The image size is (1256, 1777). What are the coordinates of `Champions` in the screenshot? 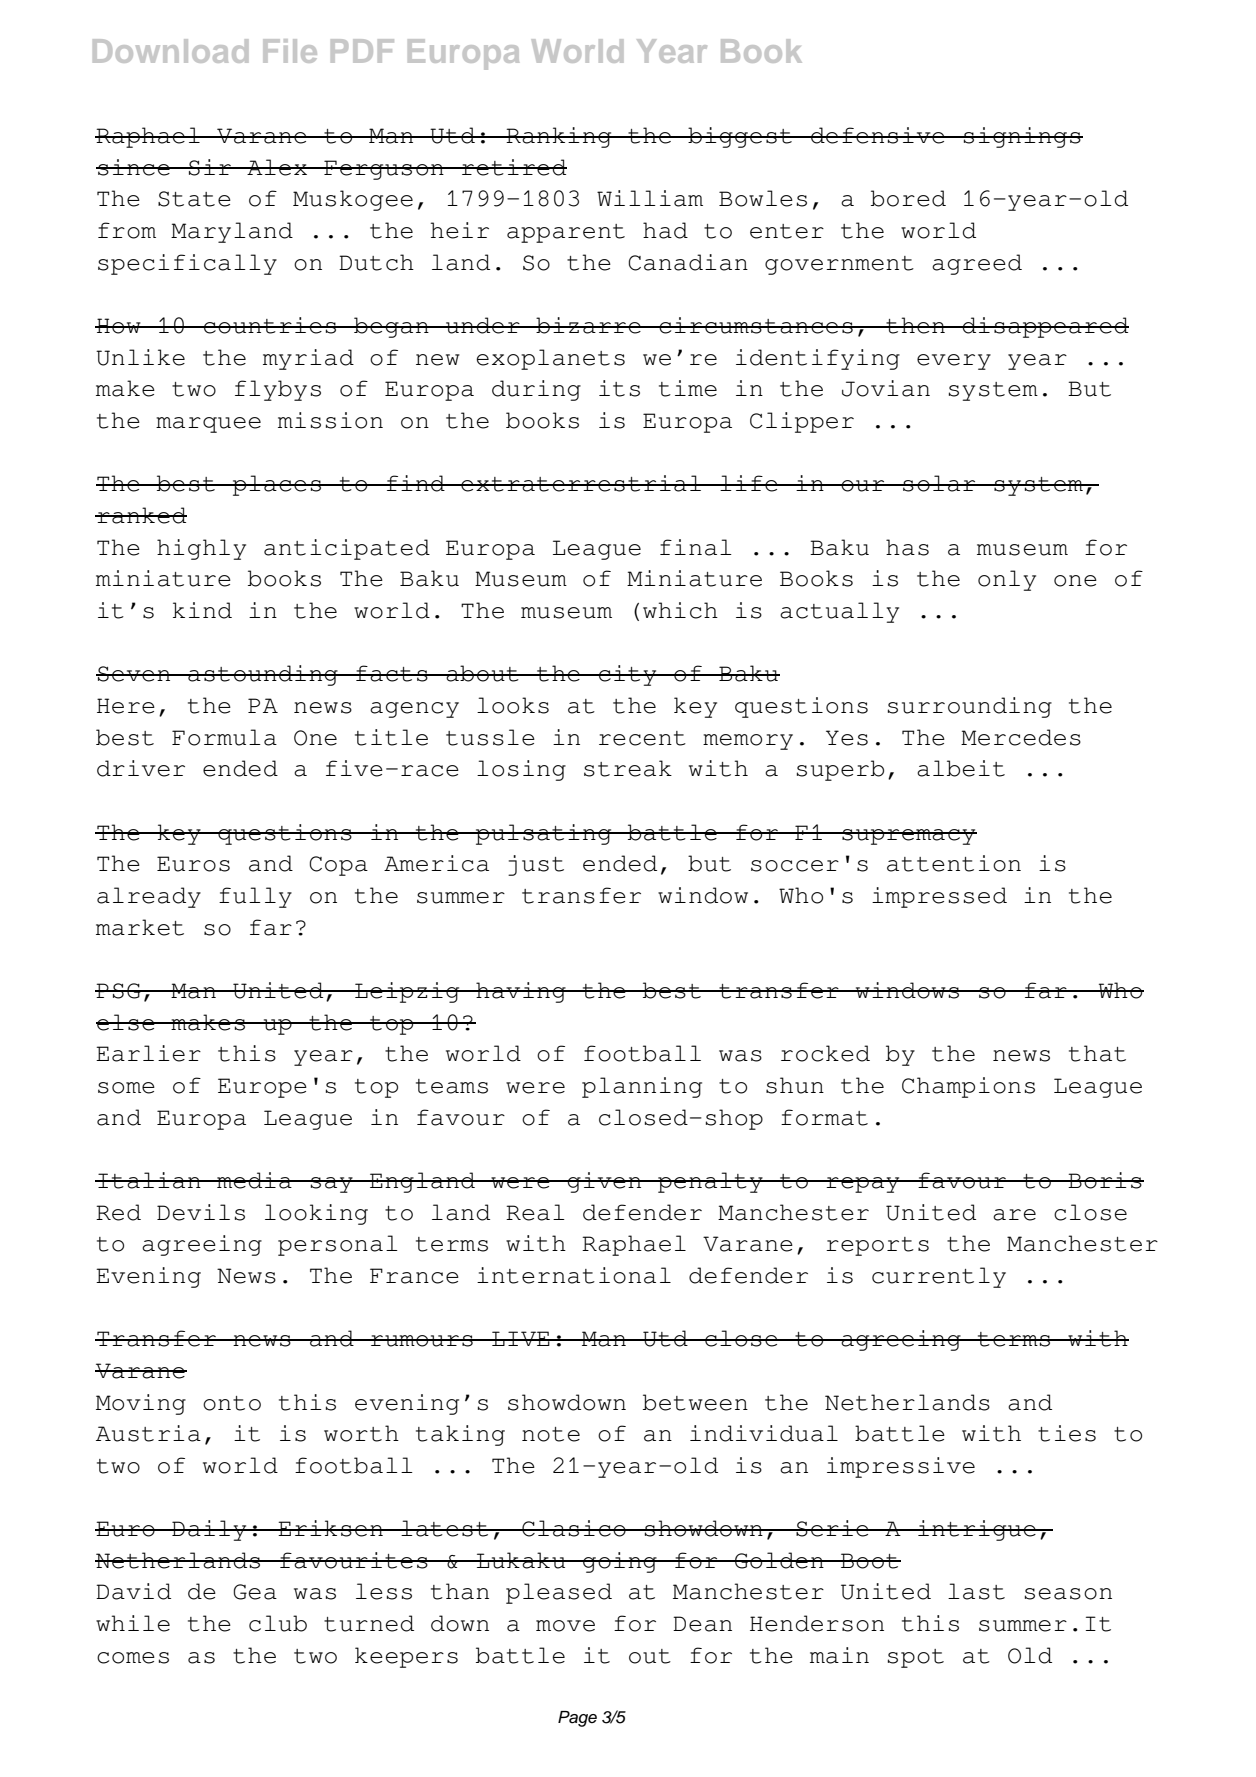 It's located at (968, 1087).
